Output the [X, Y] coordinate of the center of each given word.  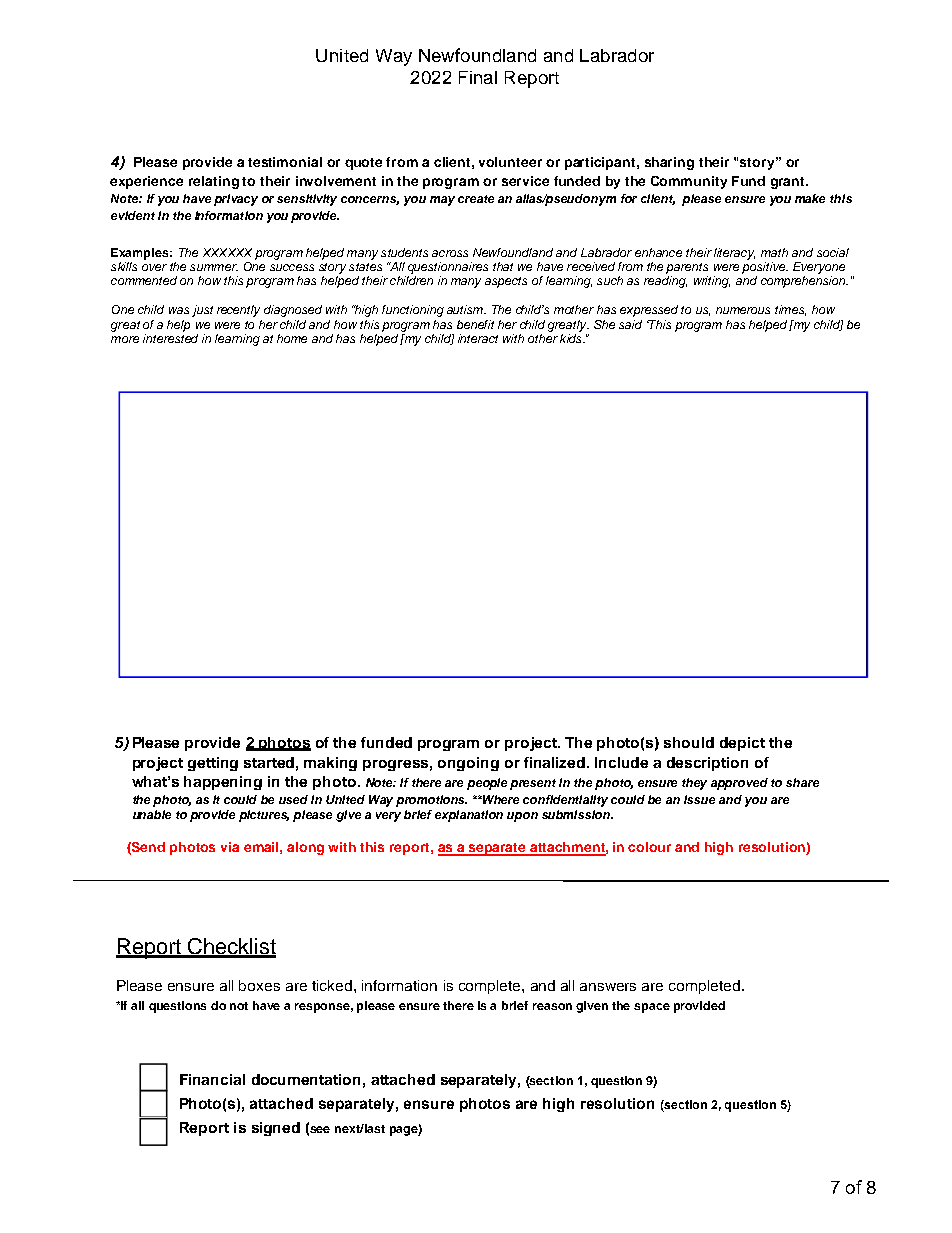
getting [213, 764]
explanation [469, 816]
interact [478, 338]
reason [552, 1006]
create [476, 199]
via [230, 847]
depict [742, 744]
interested [170, 338]
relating [214, 182]
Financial [212, 1079]
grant [789, 183]
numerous [743, 310]
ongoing [468, 764]
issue [699, 799]
